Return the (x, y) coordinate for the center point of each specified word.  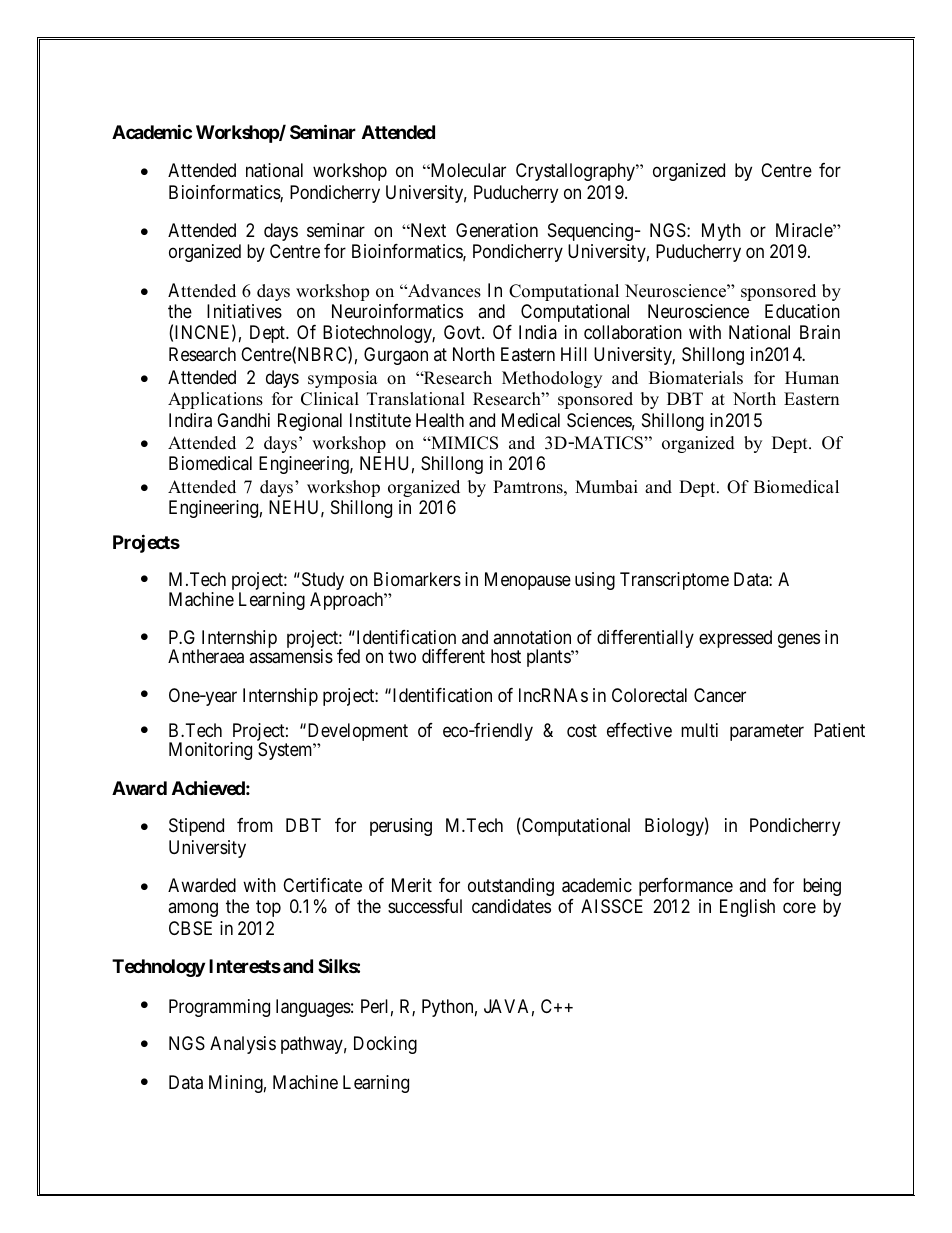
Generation (497, 230)
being (822, 887)
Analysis (243, 1045)
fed (348, 656)
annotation (532, 637)
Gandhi (243, 420)
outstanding (511, 887)
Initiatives (244, 311)
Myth (721, 232)
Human (812, 378)
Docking (385, 1045)
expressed (735, 639)
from (255, 825)
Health (440, 420)
